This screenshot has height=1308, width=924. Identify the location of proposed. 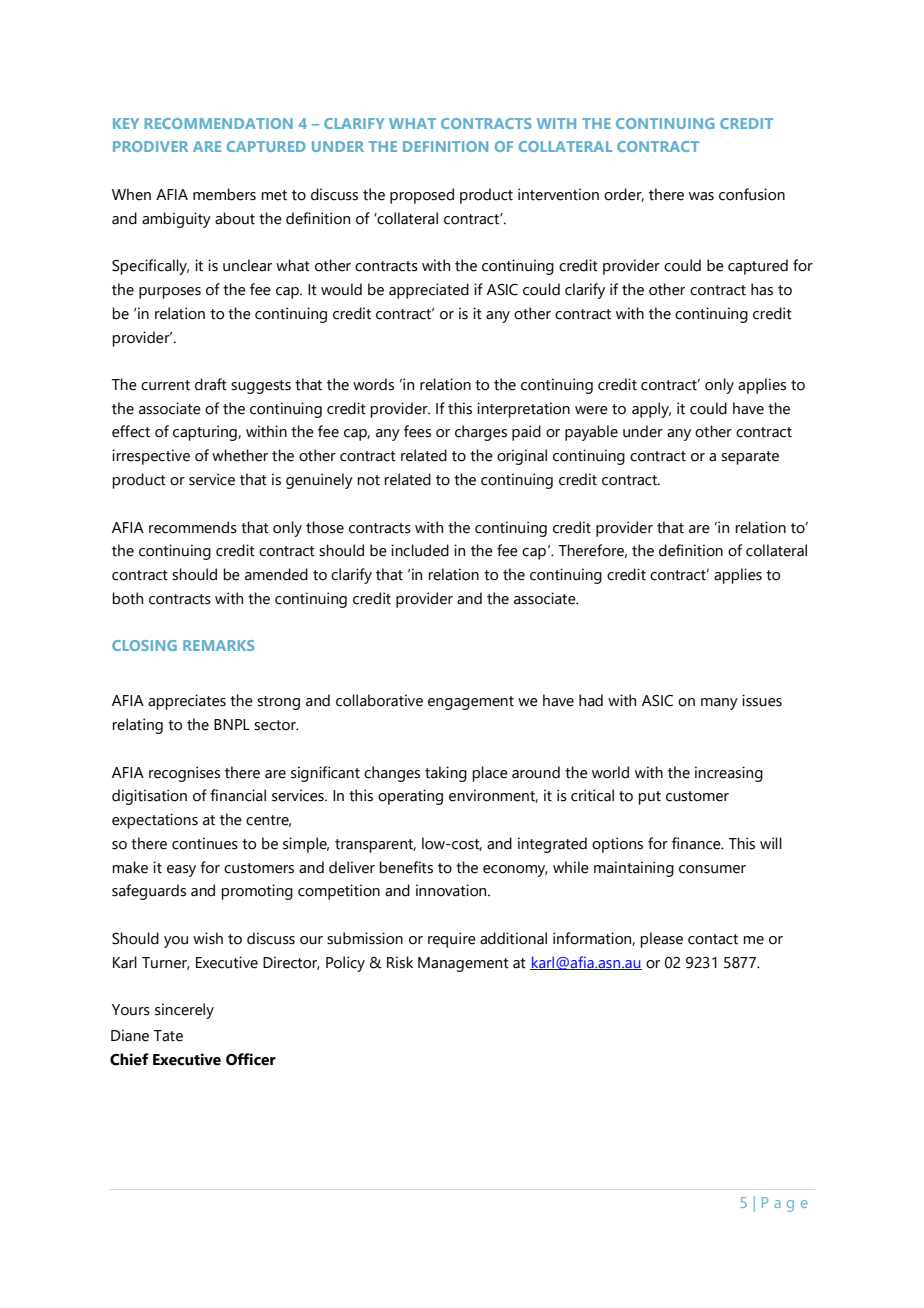
(422, 196).
